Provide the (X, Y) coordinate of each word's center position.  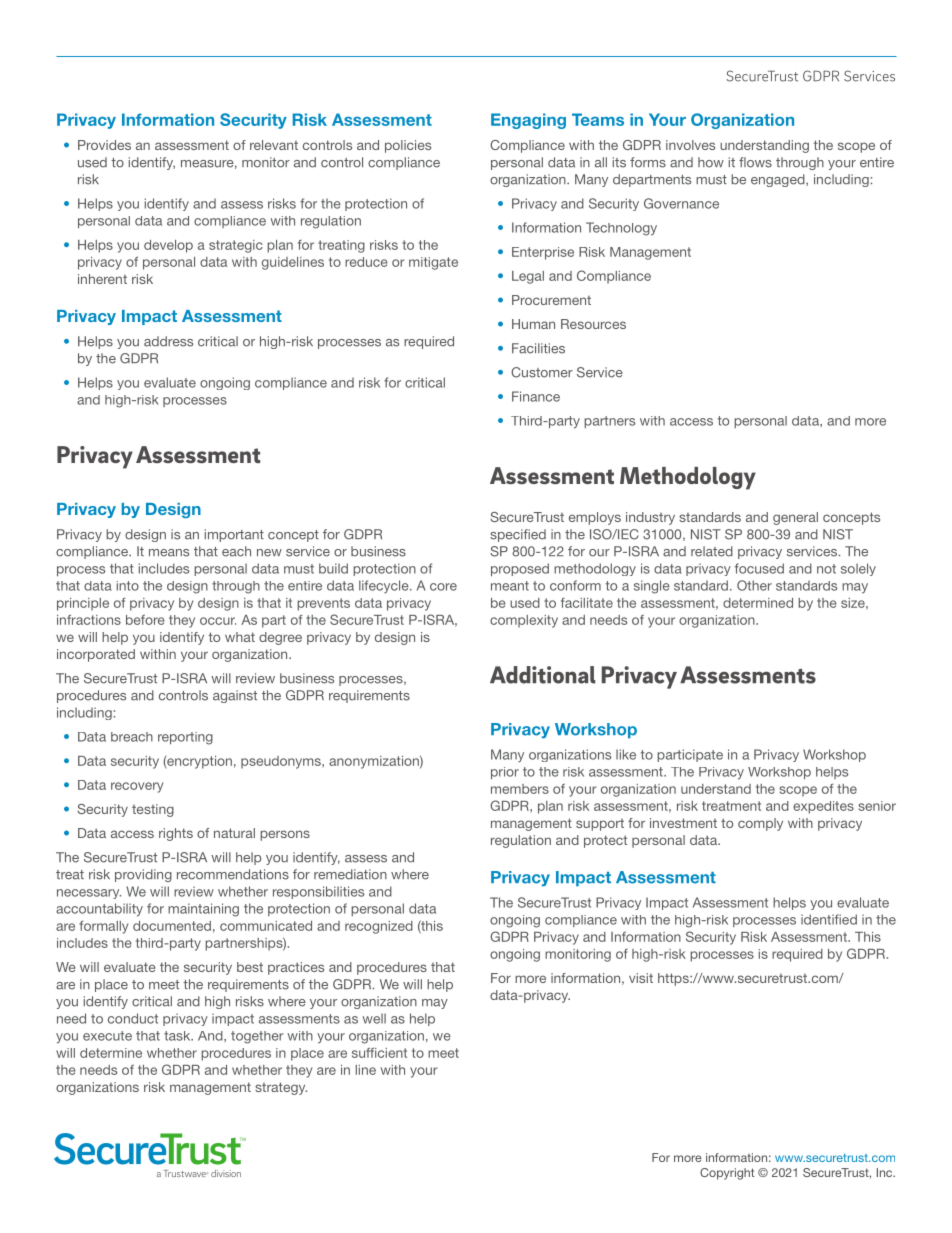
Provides (104, 145)
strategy (281, 1088)
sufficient (379, 1052)
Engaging (528, 121)
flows (755, 162)
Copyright (727, 1174)
